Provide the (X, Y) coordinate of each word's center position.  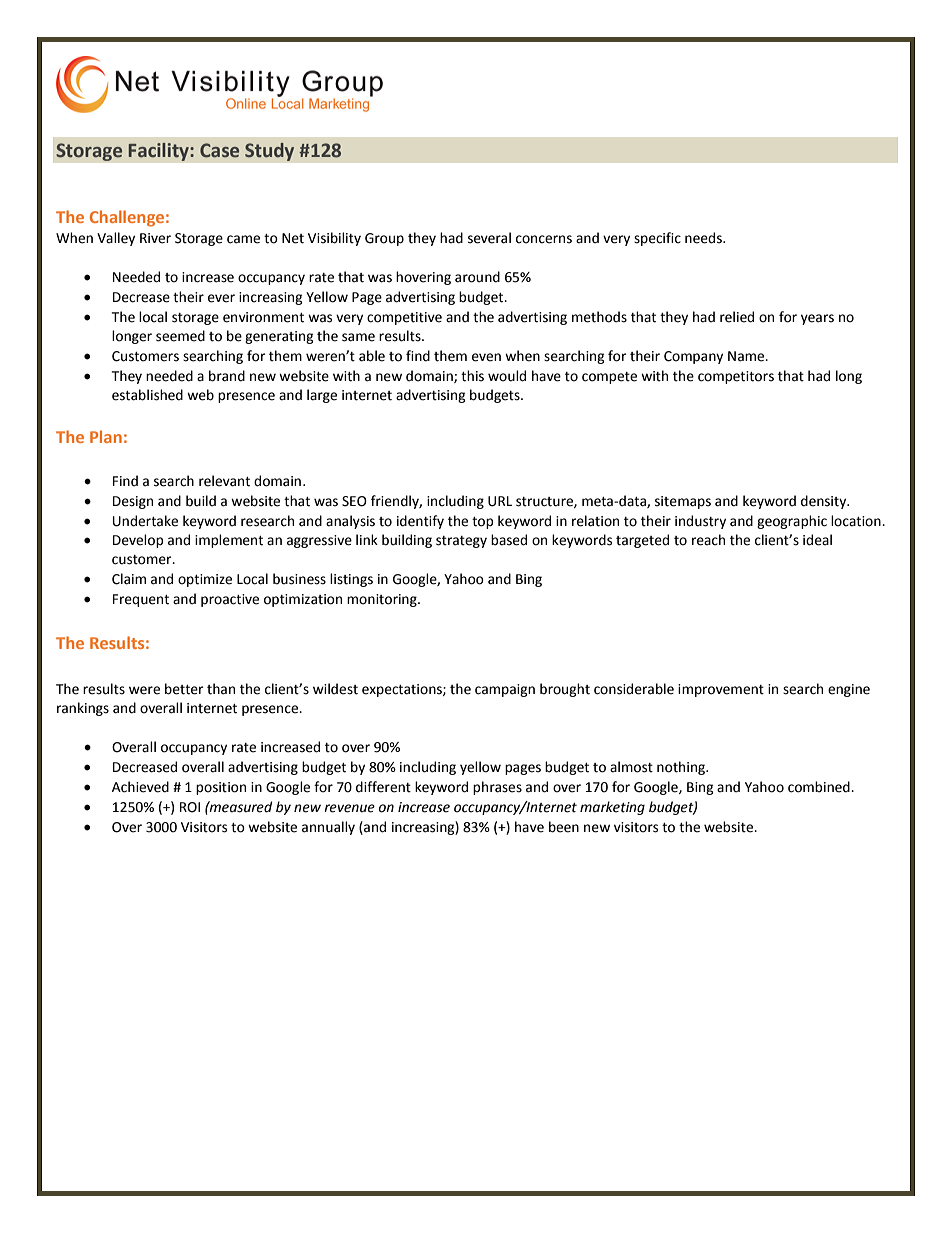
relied (737, 317)
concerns (544, 239)
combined (820, 787)
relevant (224, 481)
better (184, 689)
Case (219, 150)
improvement (721, 690)
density (825, 502)
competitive (404, 318)
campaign (505, 690)
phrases (497, 788)
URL (500, 501)
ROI (190, 807)
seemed (180, 336)
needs (704, 238)
